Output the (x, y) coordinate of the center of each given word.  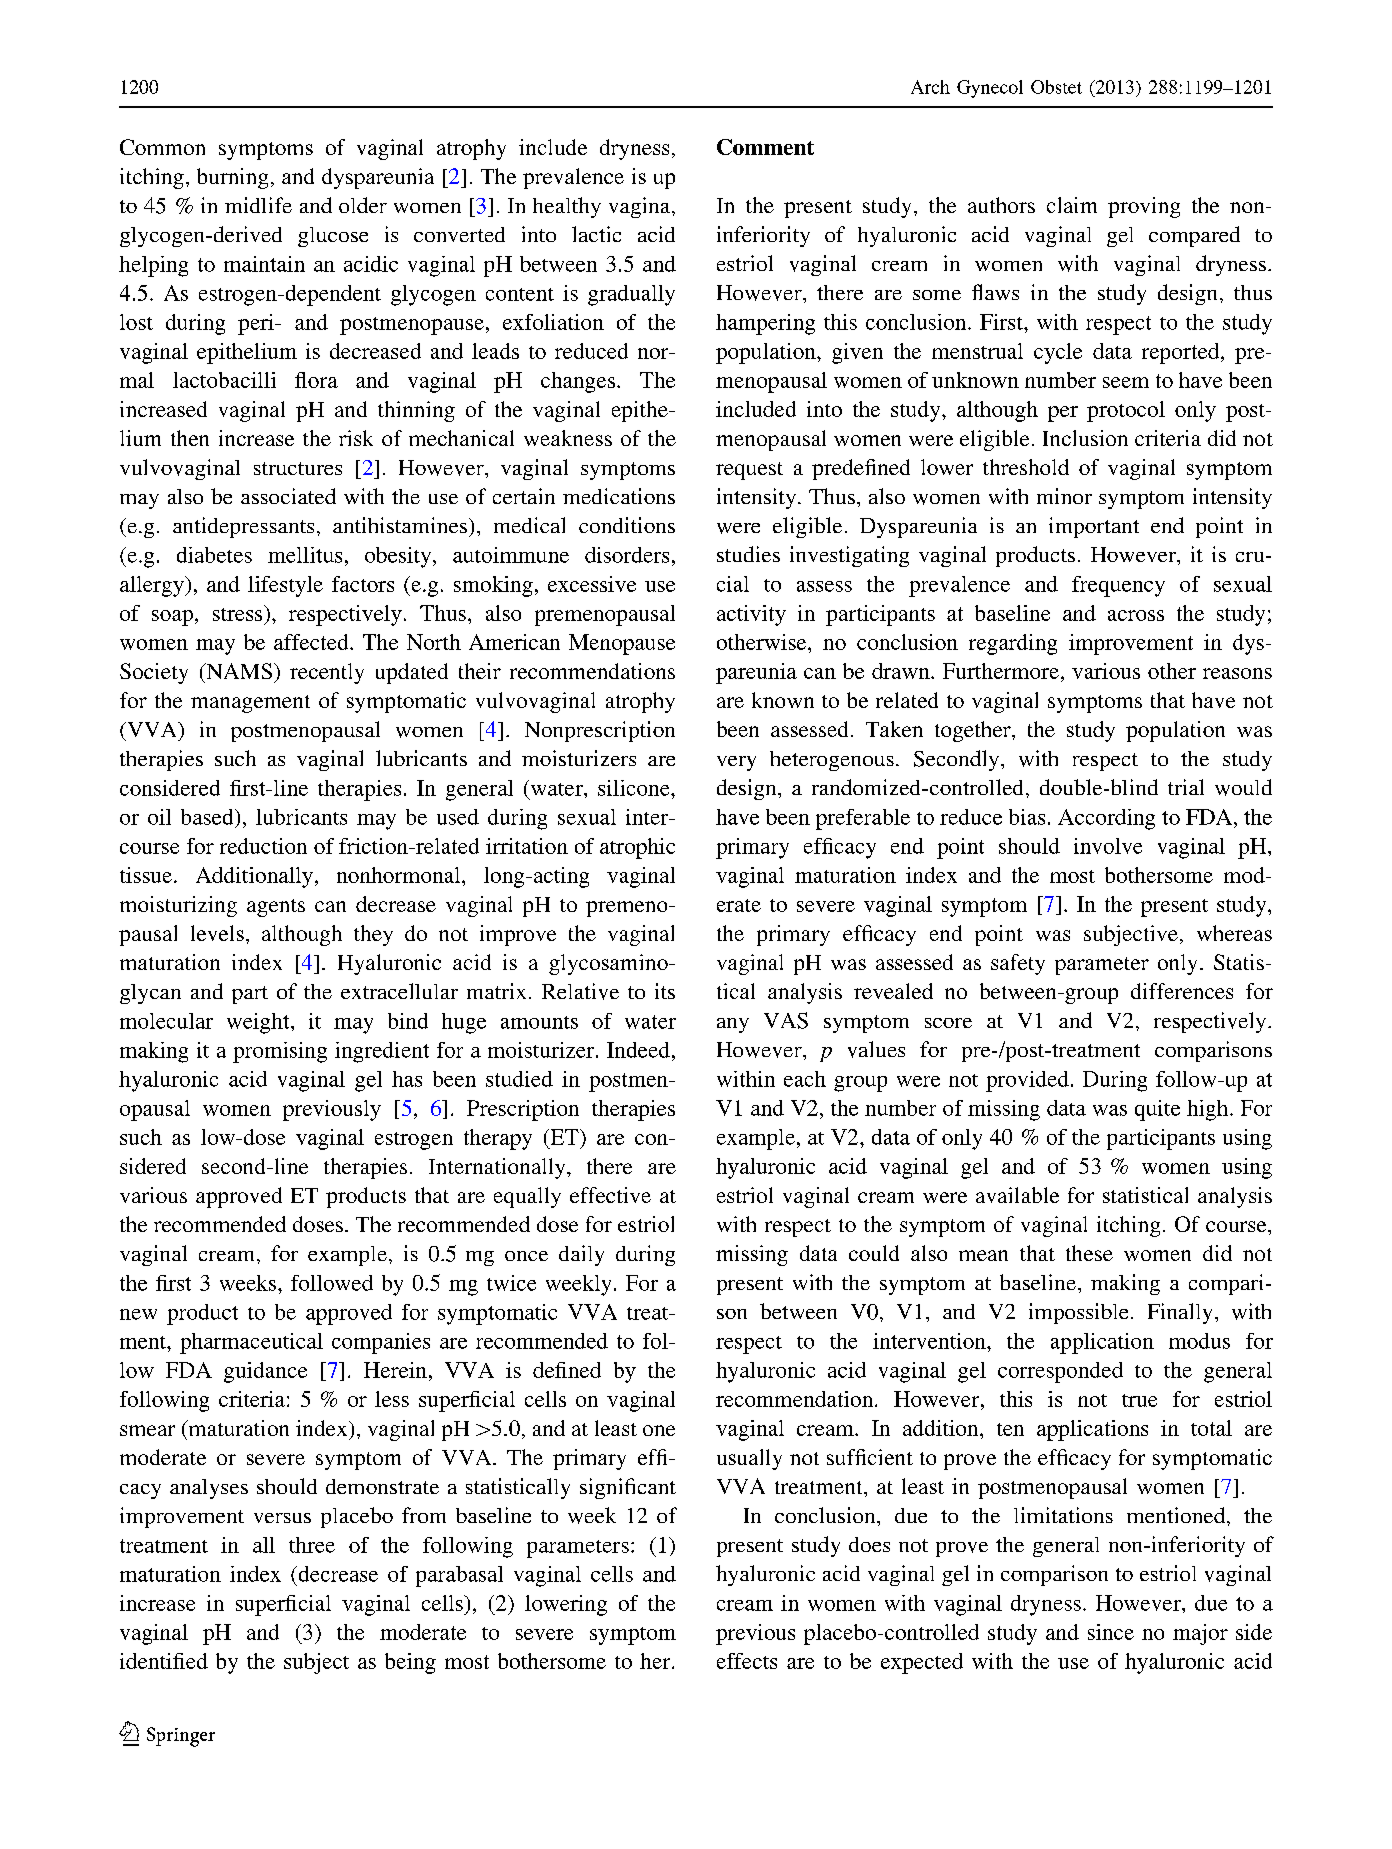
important (1094, 527)
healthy (567, 207)
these (1089, 1253)
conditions (627, 525)
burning (232, 178)
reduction (263, 846)
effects (747, 1661)
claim (1072, 205)
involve (1108, 846)
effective (610, 1195)
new (138, 1314)
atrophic (637, 848)
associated (288, 496)
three (312, 1545)
